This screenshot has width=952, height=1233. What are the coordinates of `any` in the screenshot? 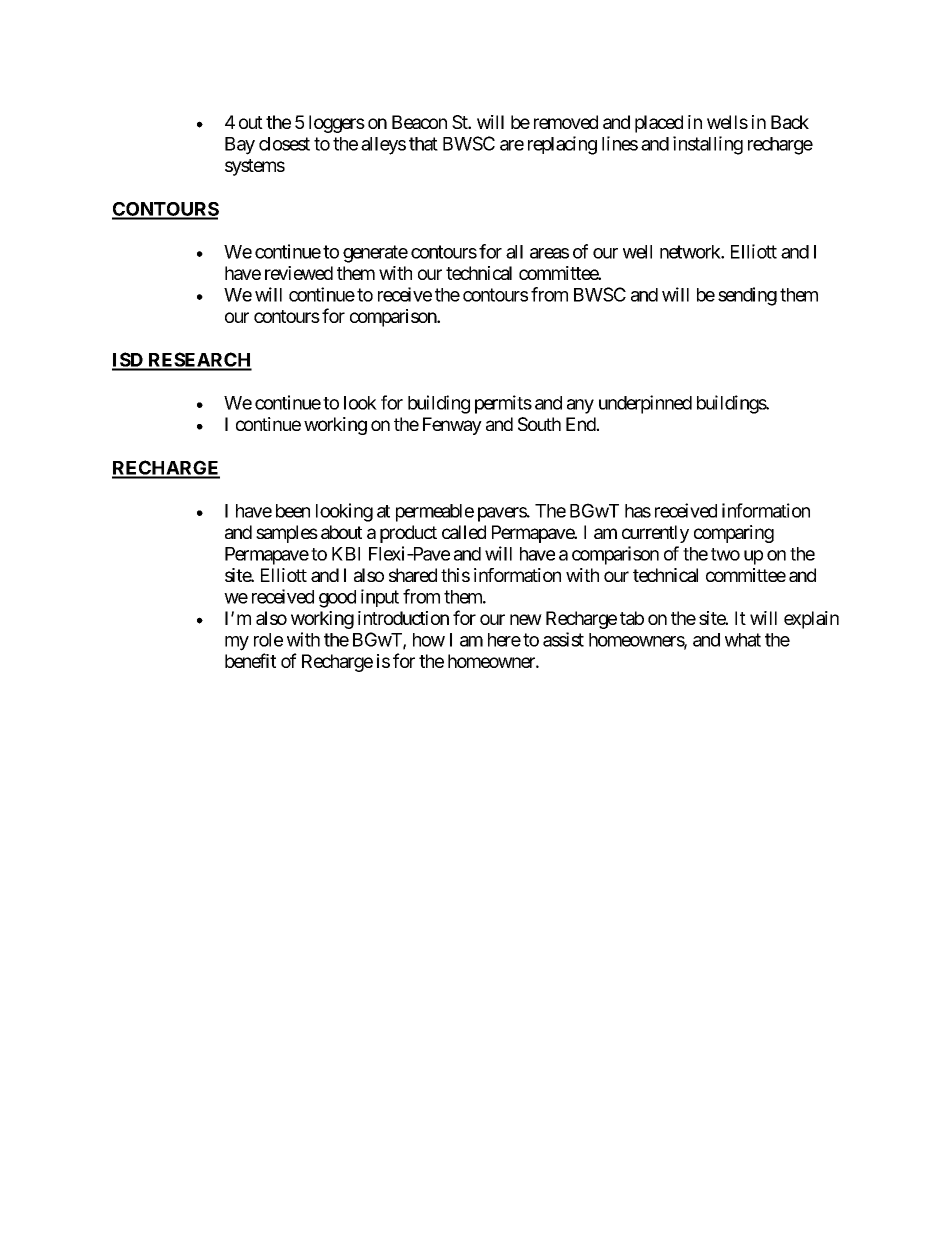 It's located at (580, 406).
